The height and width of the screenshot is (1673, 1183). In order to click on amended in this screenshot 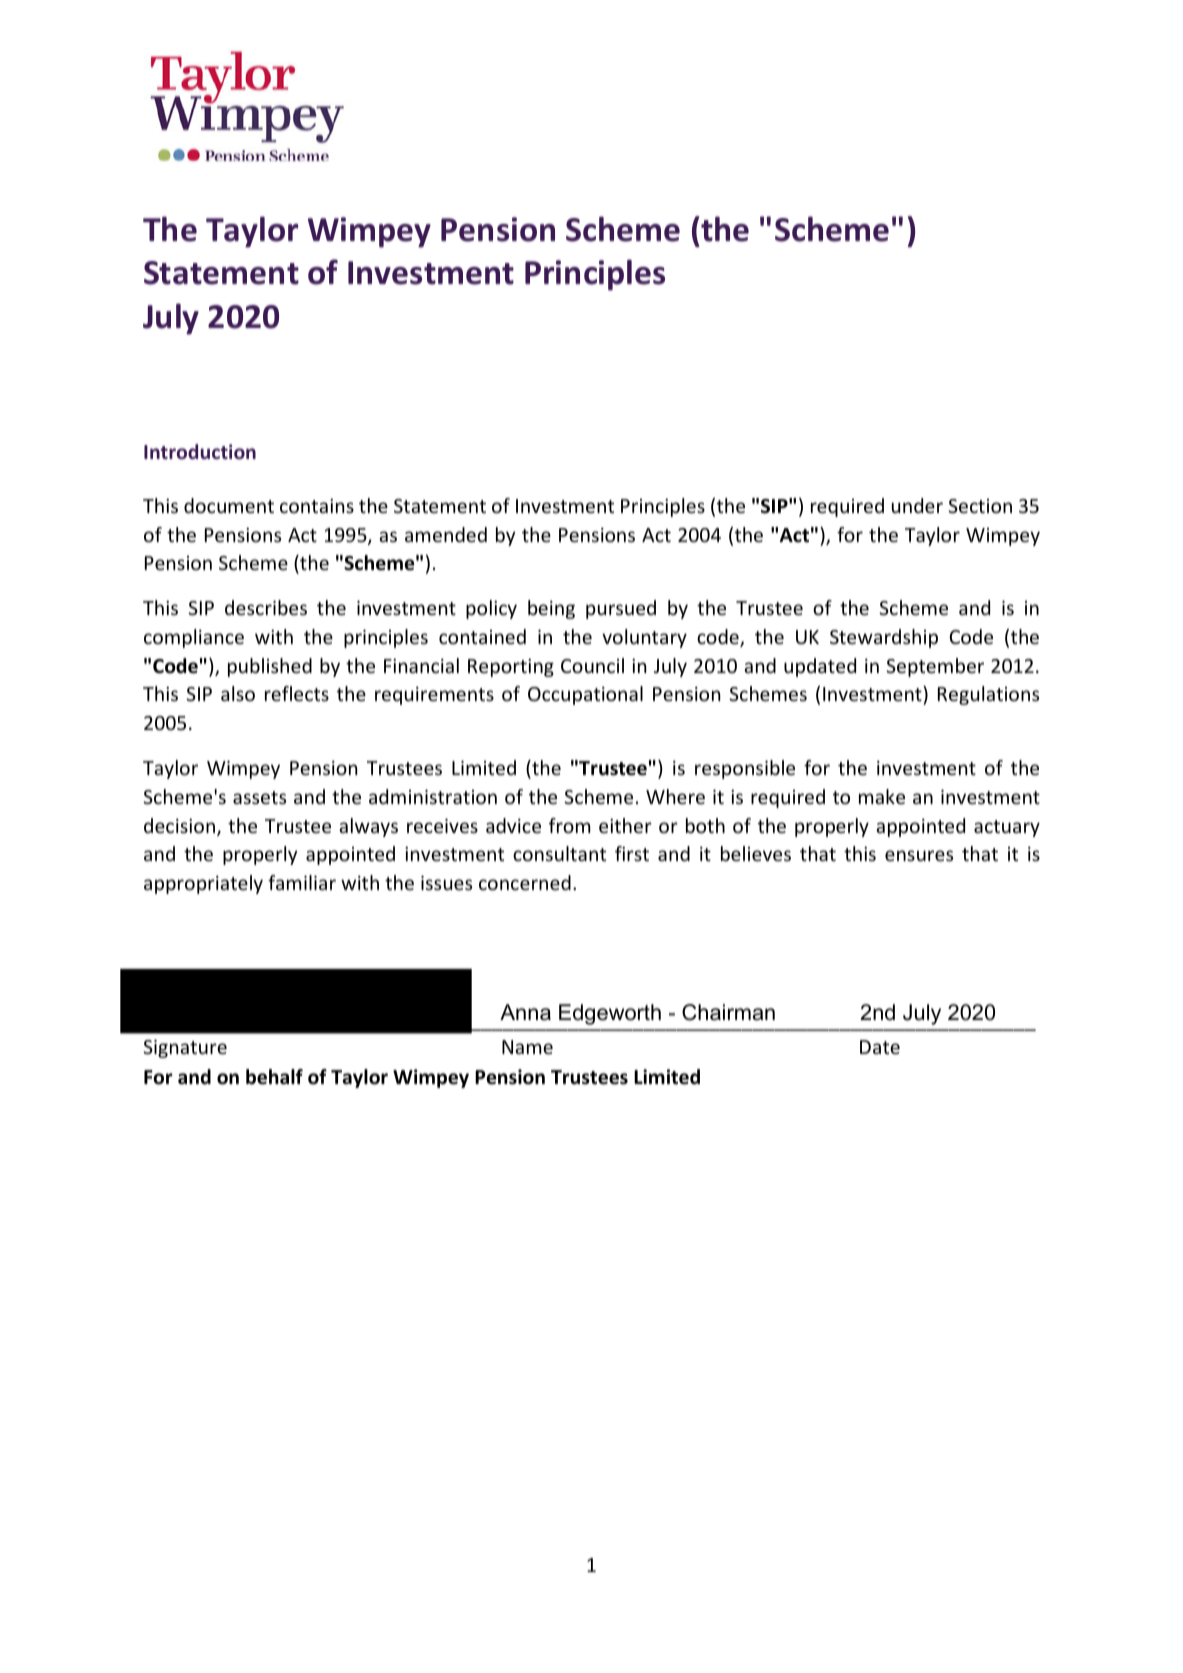, I will do `click(446, 534)`.
